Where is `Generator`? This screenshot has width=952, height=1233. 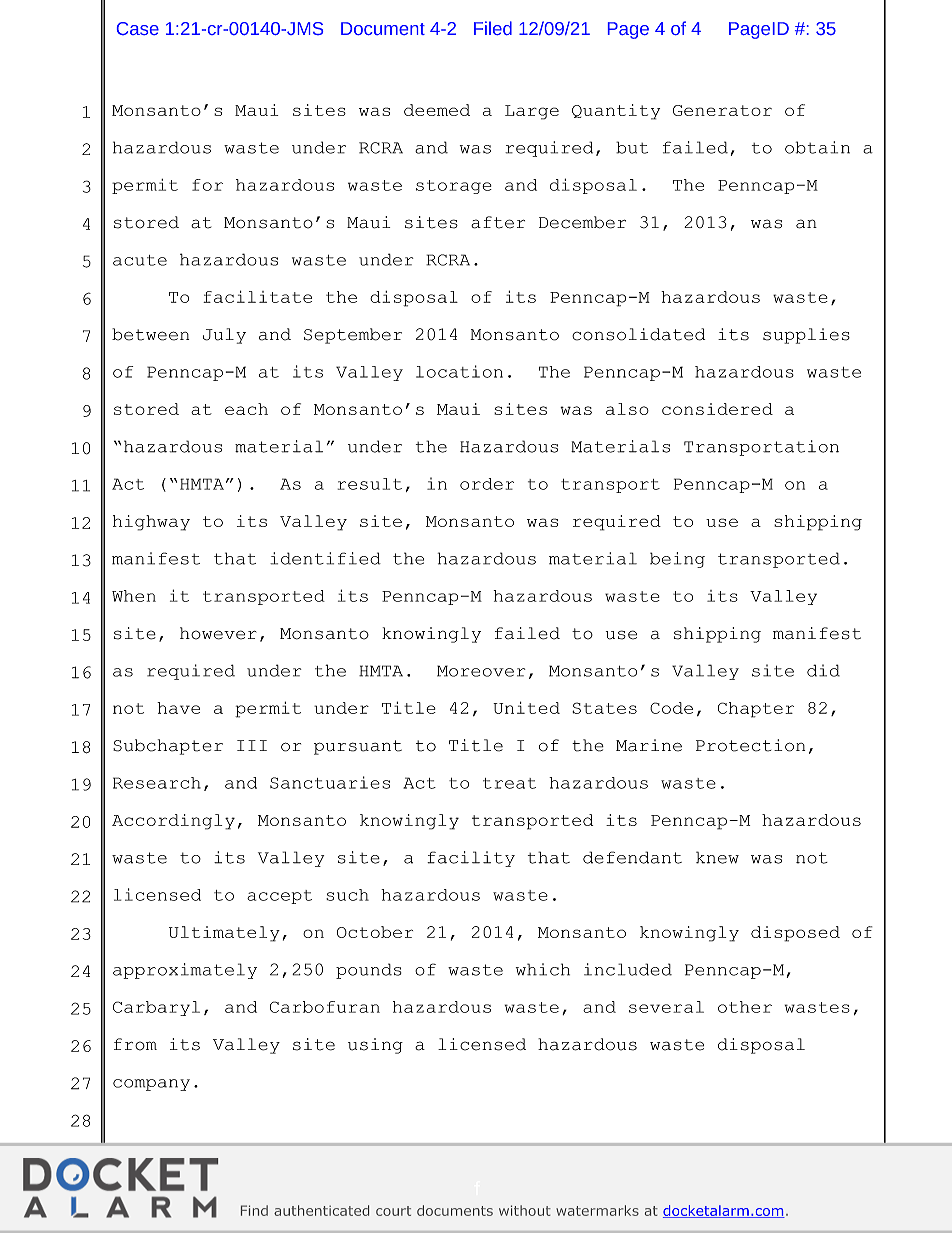
Generator is located at coordinates (722, 110).
